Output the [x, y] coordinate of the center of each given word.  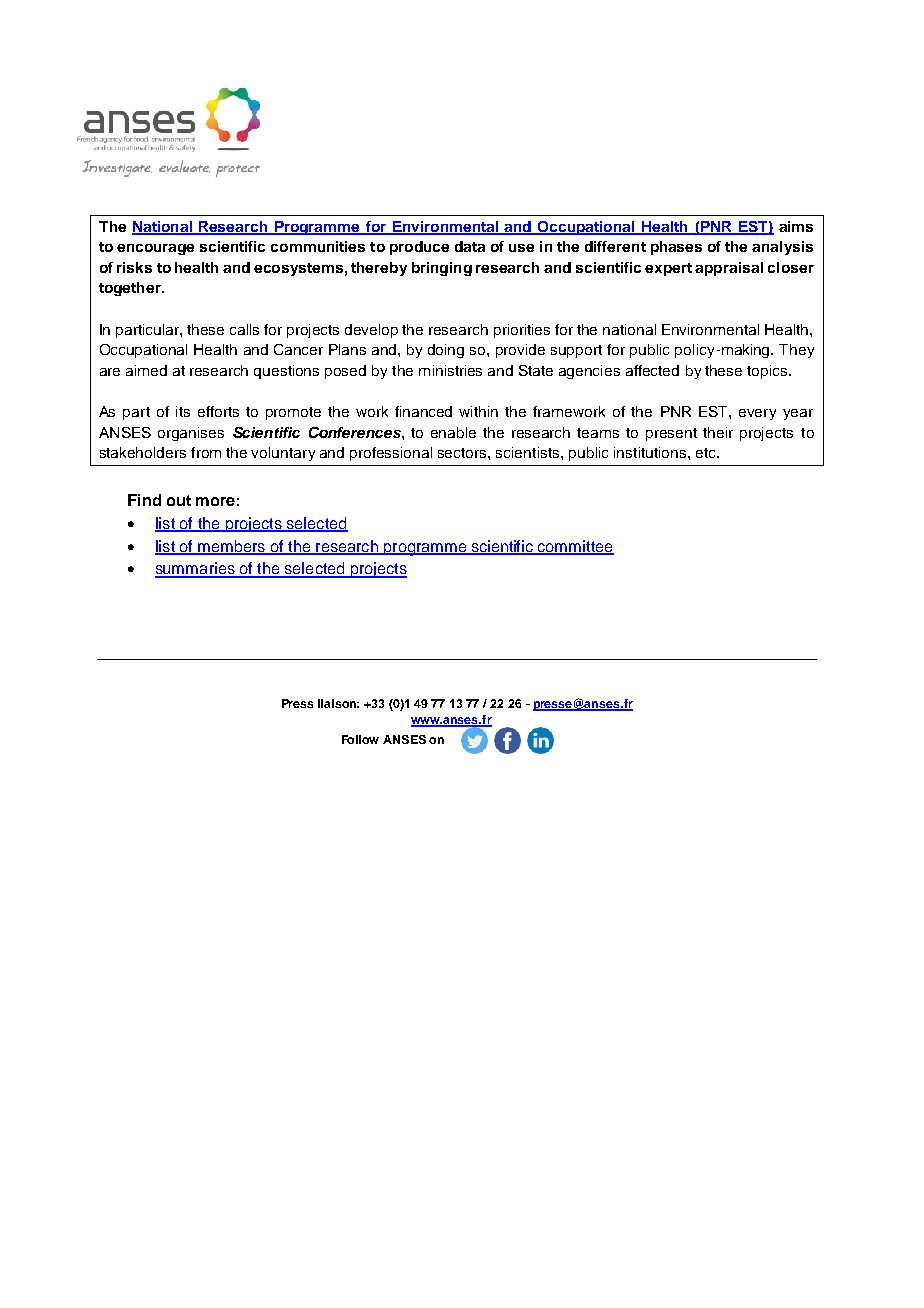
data [470, 246]
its [183, 411]
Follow [360, 739]
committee [575, 547]
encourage [155, 249]
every [757, 414]
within [478, 411]
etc [707, 453]
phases [676, 248]
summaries [196, 569]
